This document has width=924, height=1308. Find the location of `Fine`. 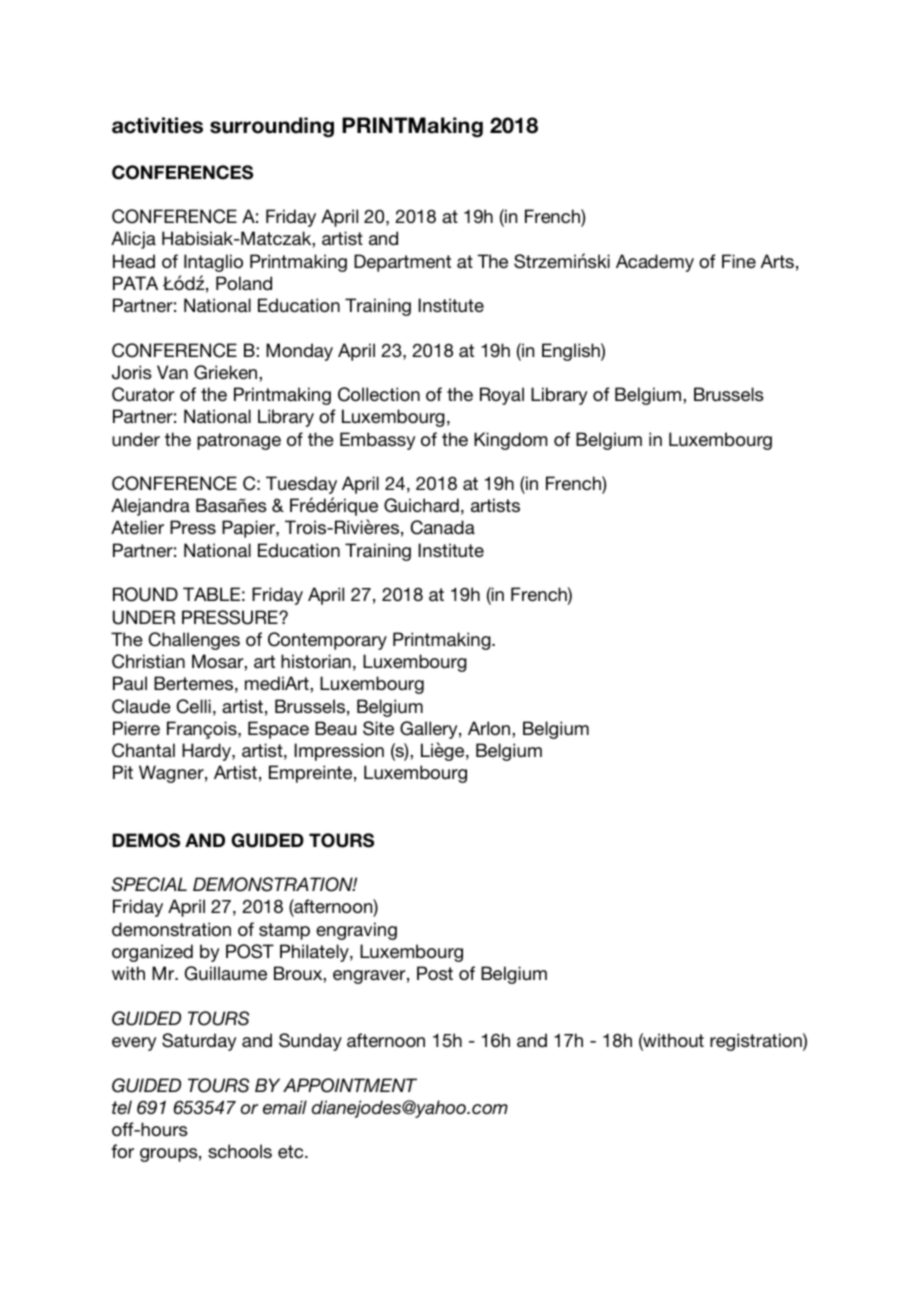

Fine is located at coordinates (739, 261).
